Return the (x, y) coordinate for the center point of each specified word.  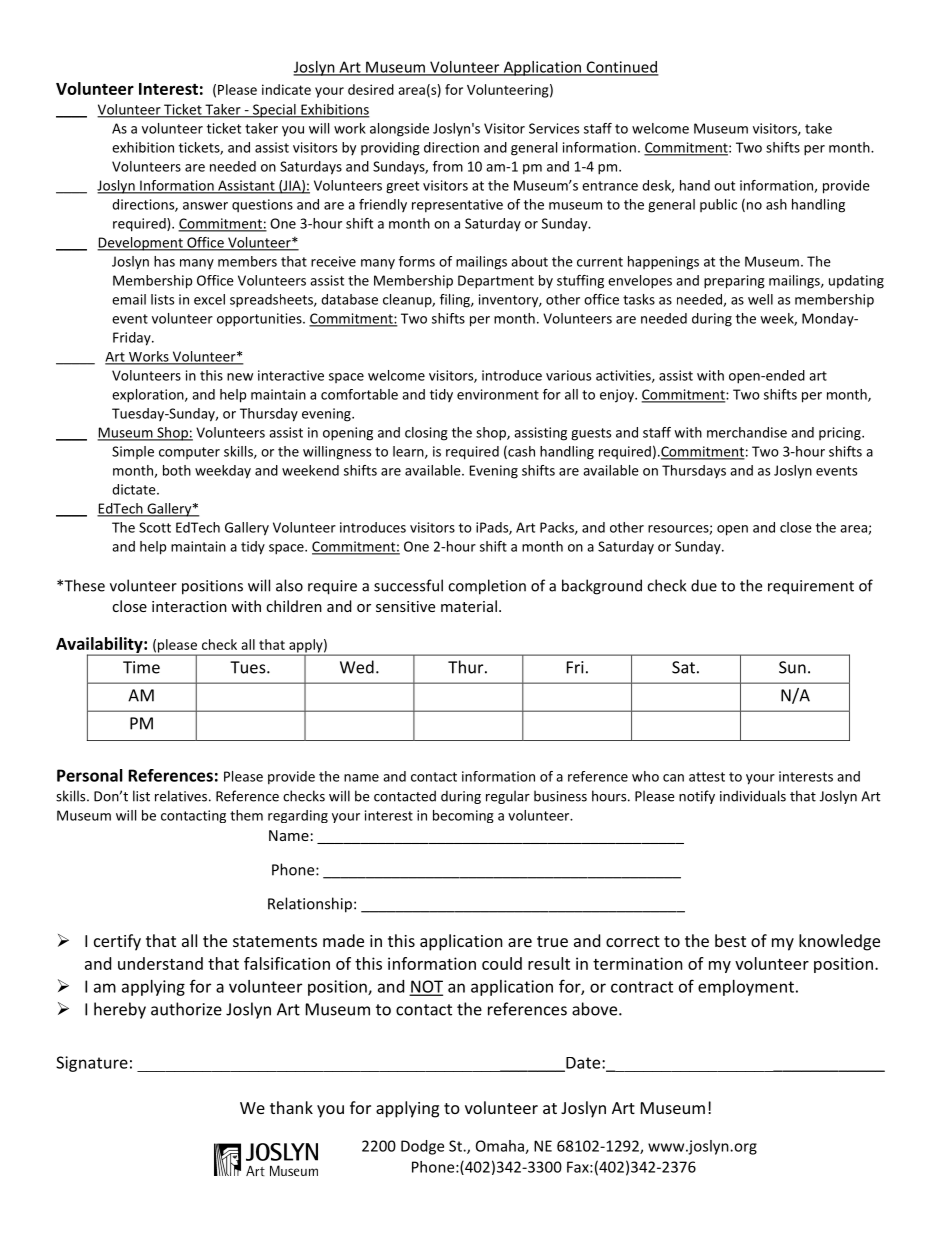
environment (498, 394)
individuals (753, 796)
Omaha (501, 1147)
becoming (463, 816)
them (246, 815)
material (469, 606)
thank (291, 1107)
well (760, 299)
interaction (189, 606)
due (704, 585)
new (240, 377)
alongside (399, 130)
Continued (621, 68)
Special (274, 111)
